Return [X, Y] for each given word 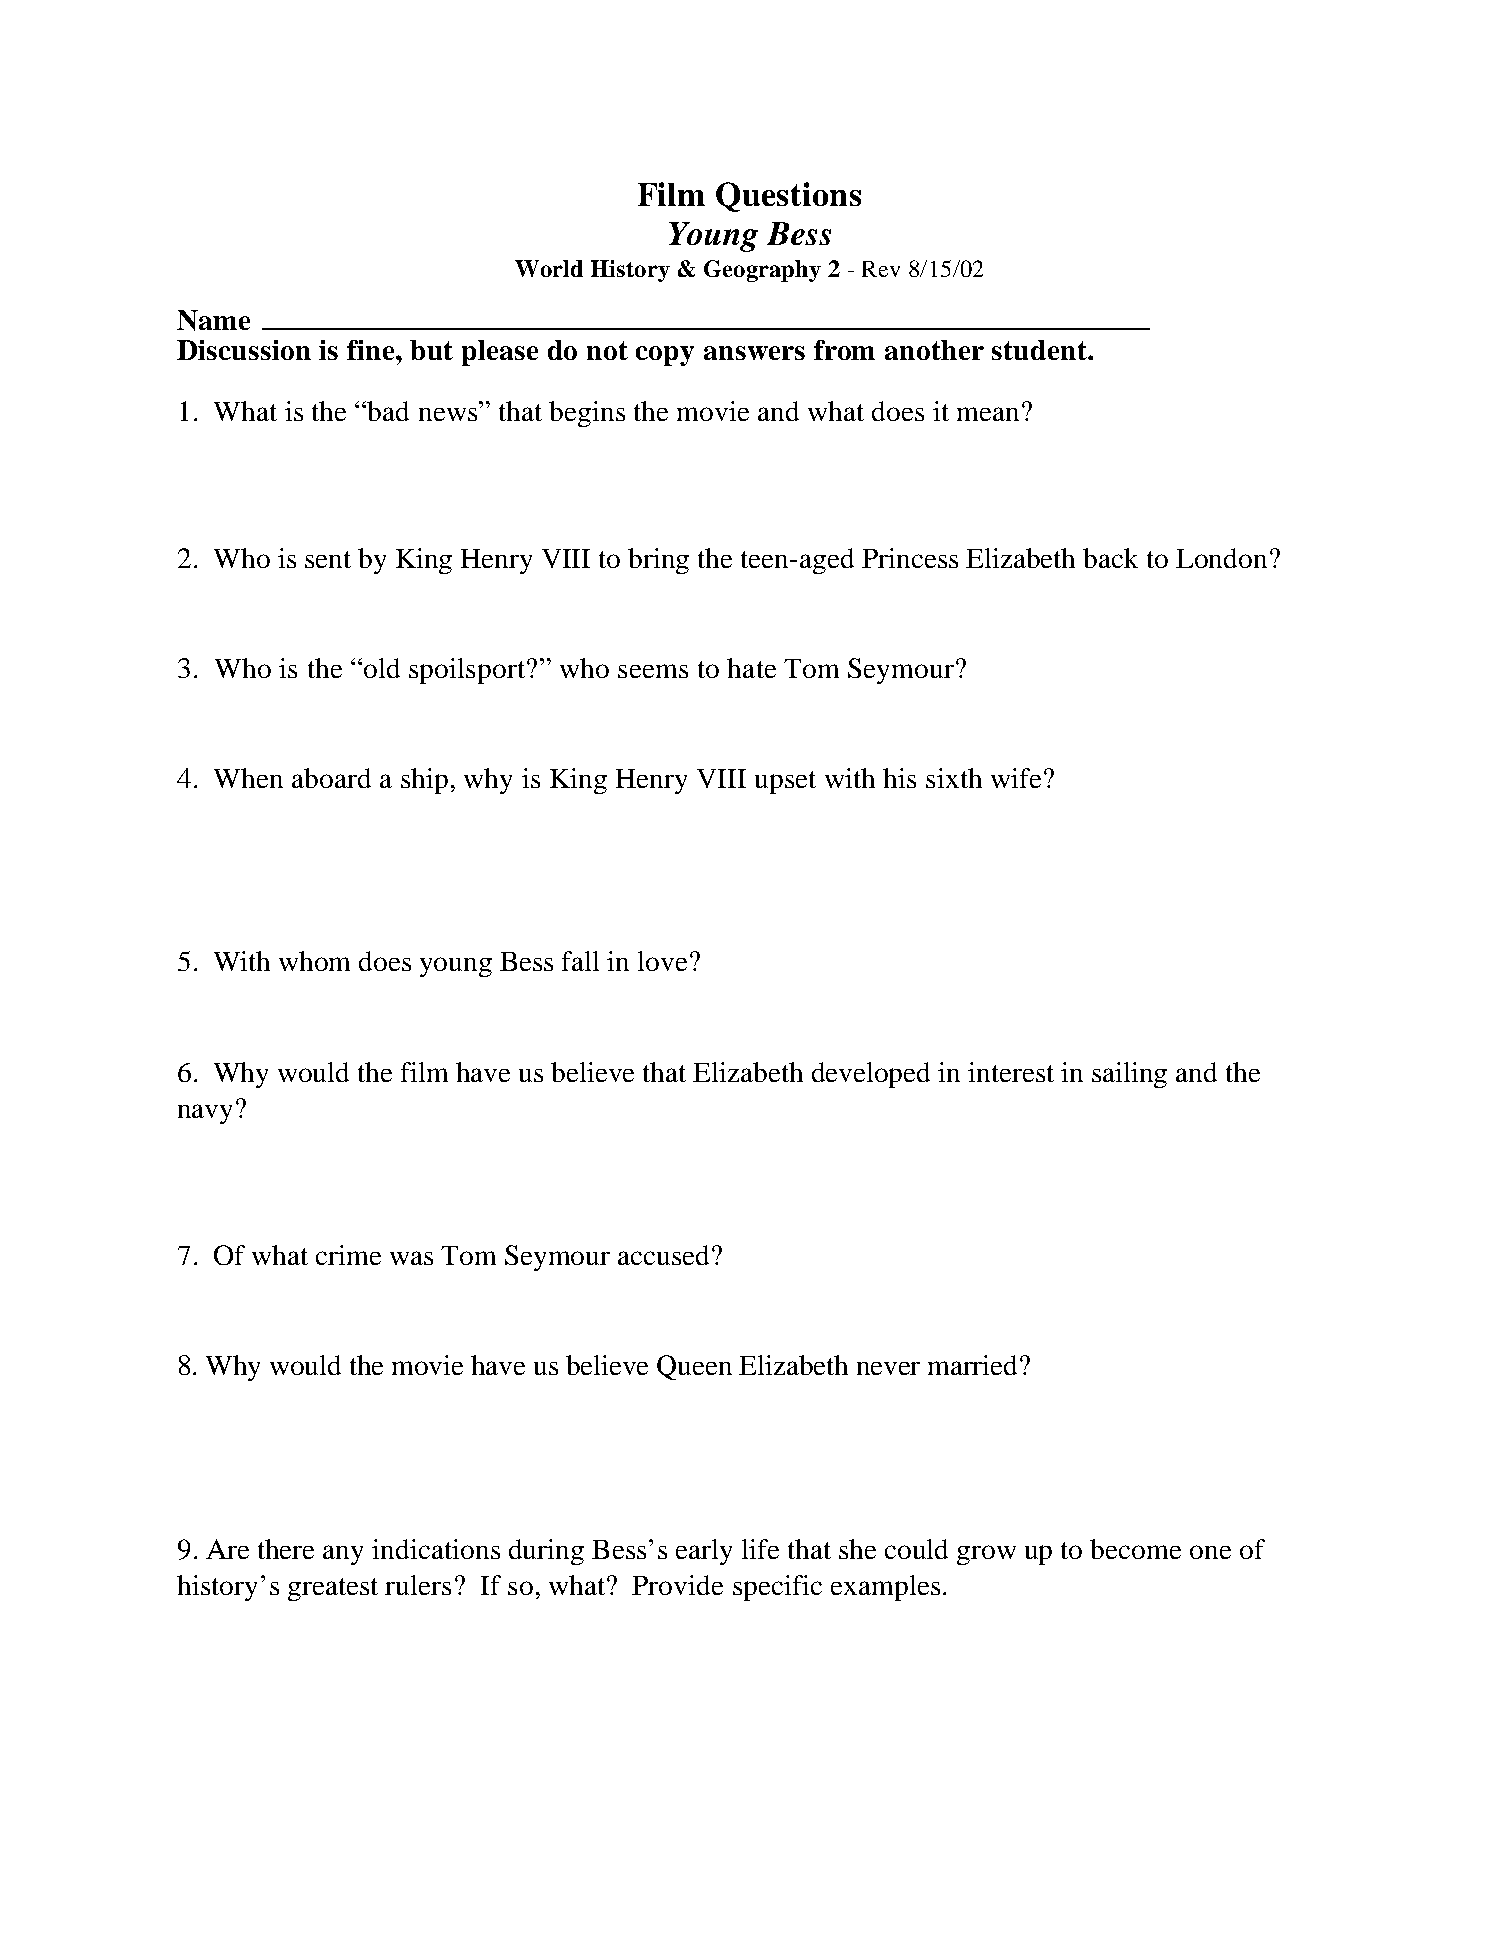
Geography [762, 271]
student [1040, 350]
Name [213, 320]
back [1110, 558]
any [343, 1555]
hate [751, 668]
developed [871, 1075]
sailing [1129, 1075]
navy [205, 1114]
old [382, 668]
